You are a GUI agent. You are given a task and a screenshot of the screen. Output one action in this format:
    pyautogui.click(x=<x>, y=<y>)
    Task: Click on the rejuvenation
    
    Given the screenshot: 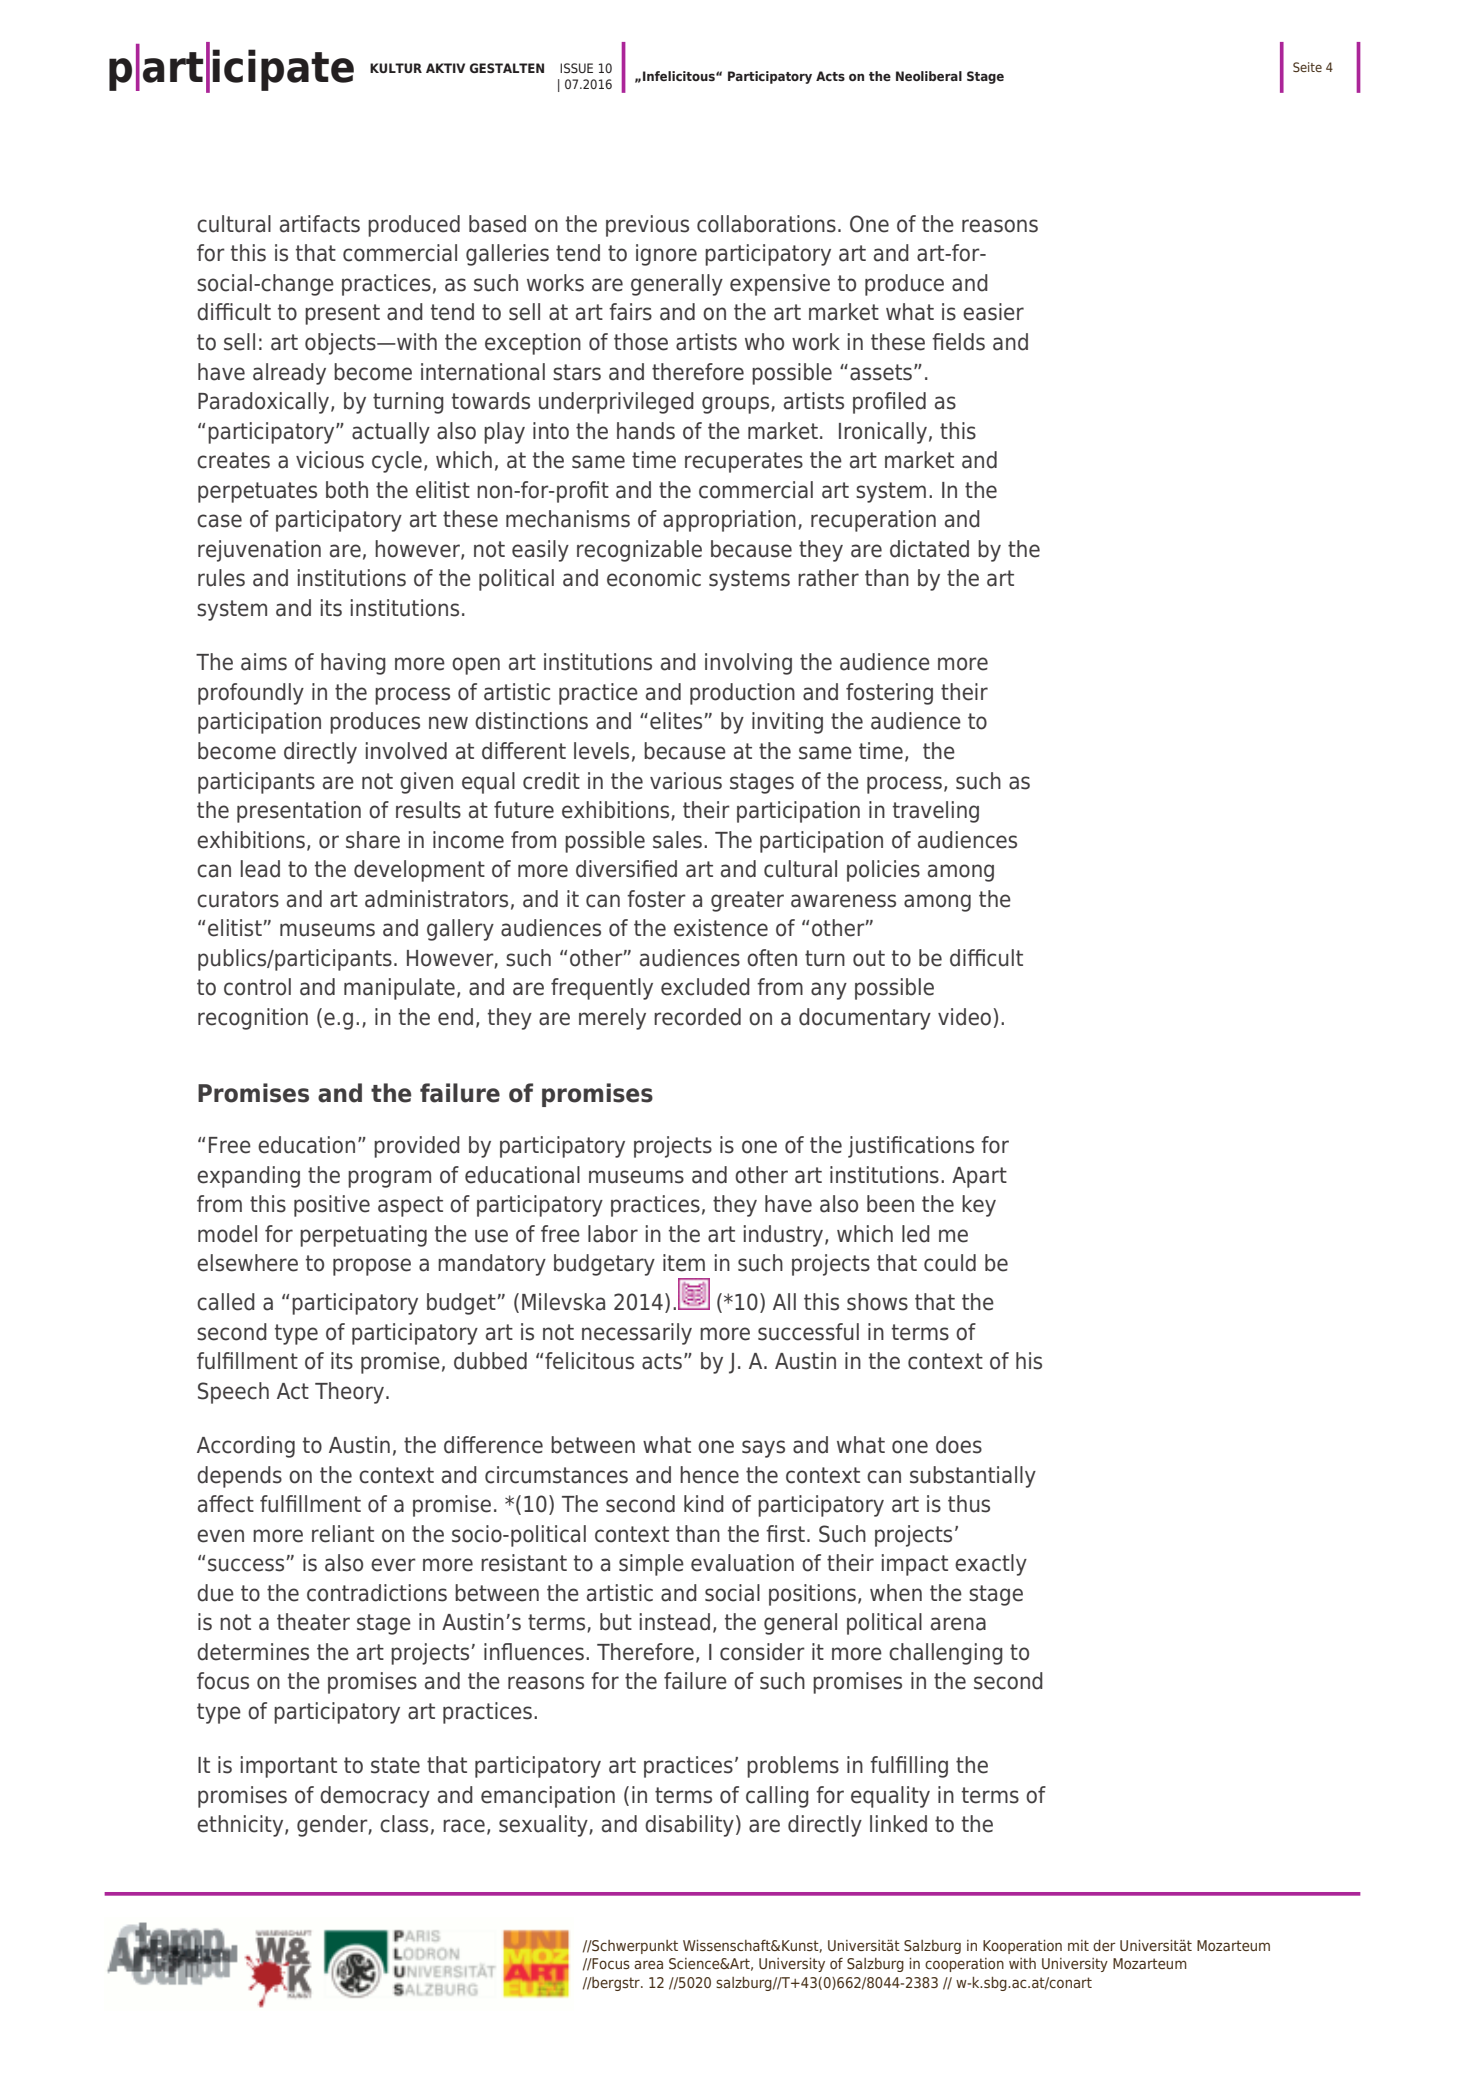 What is the action you would take?
    pyautogui.click(x=259, y=551)
